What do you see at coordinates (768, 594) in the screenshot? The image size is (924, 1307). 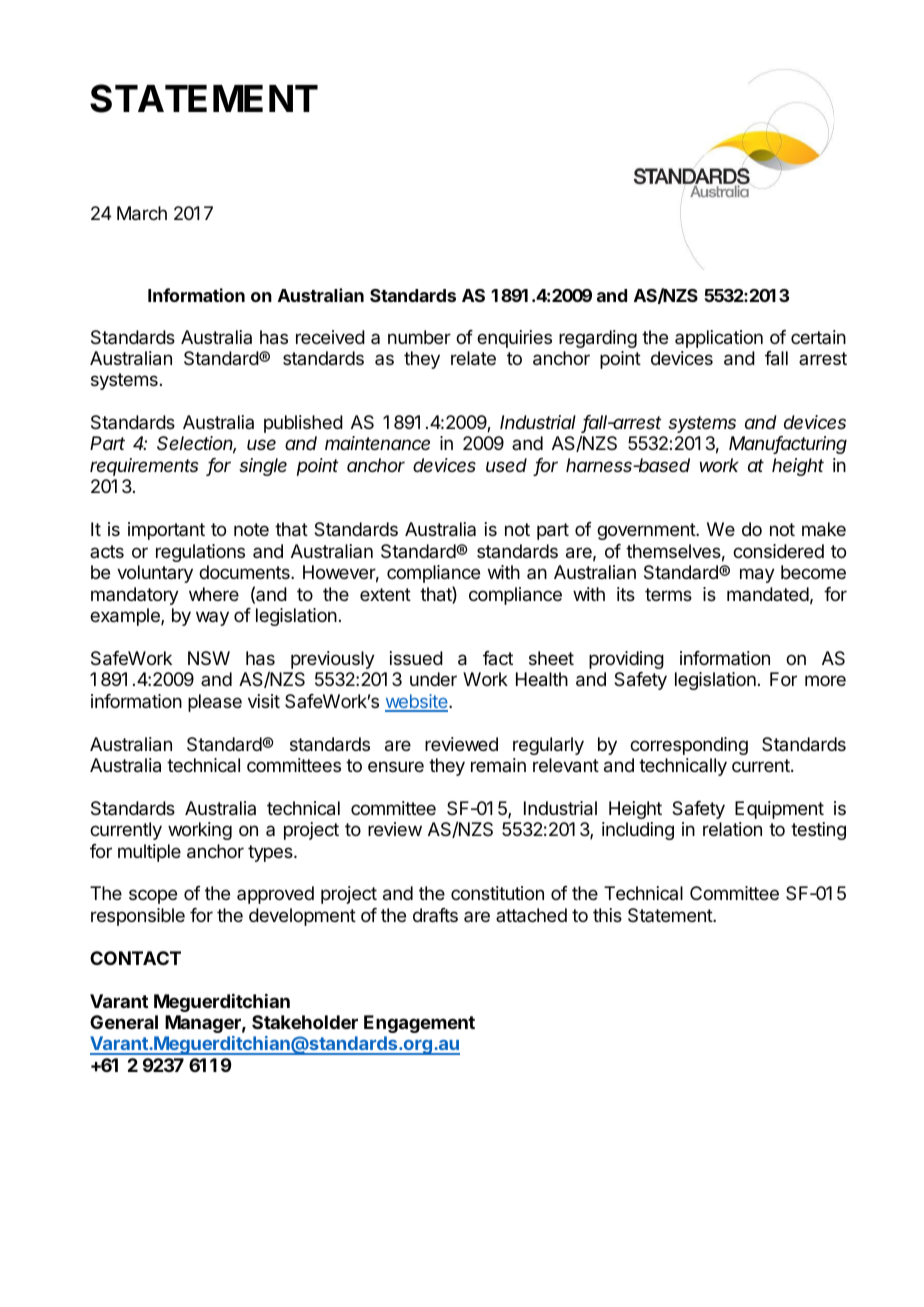 I see `mandated` at bounding box center [768, 594].
